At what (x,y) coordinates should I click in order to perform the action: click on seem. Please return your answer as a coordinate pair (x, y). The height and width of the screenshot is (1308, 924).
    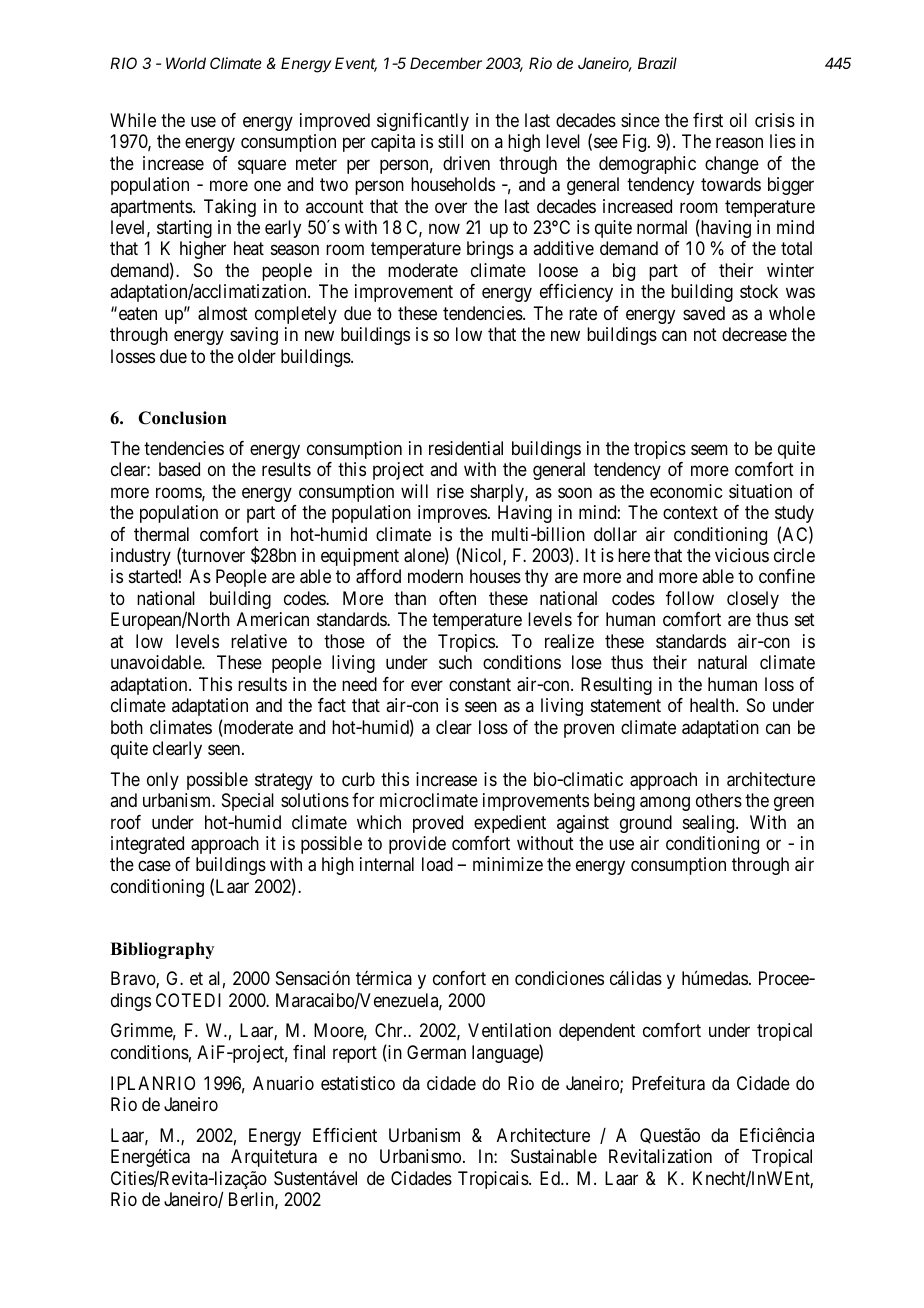
    Looking at the image, I should click on (709, 449).
